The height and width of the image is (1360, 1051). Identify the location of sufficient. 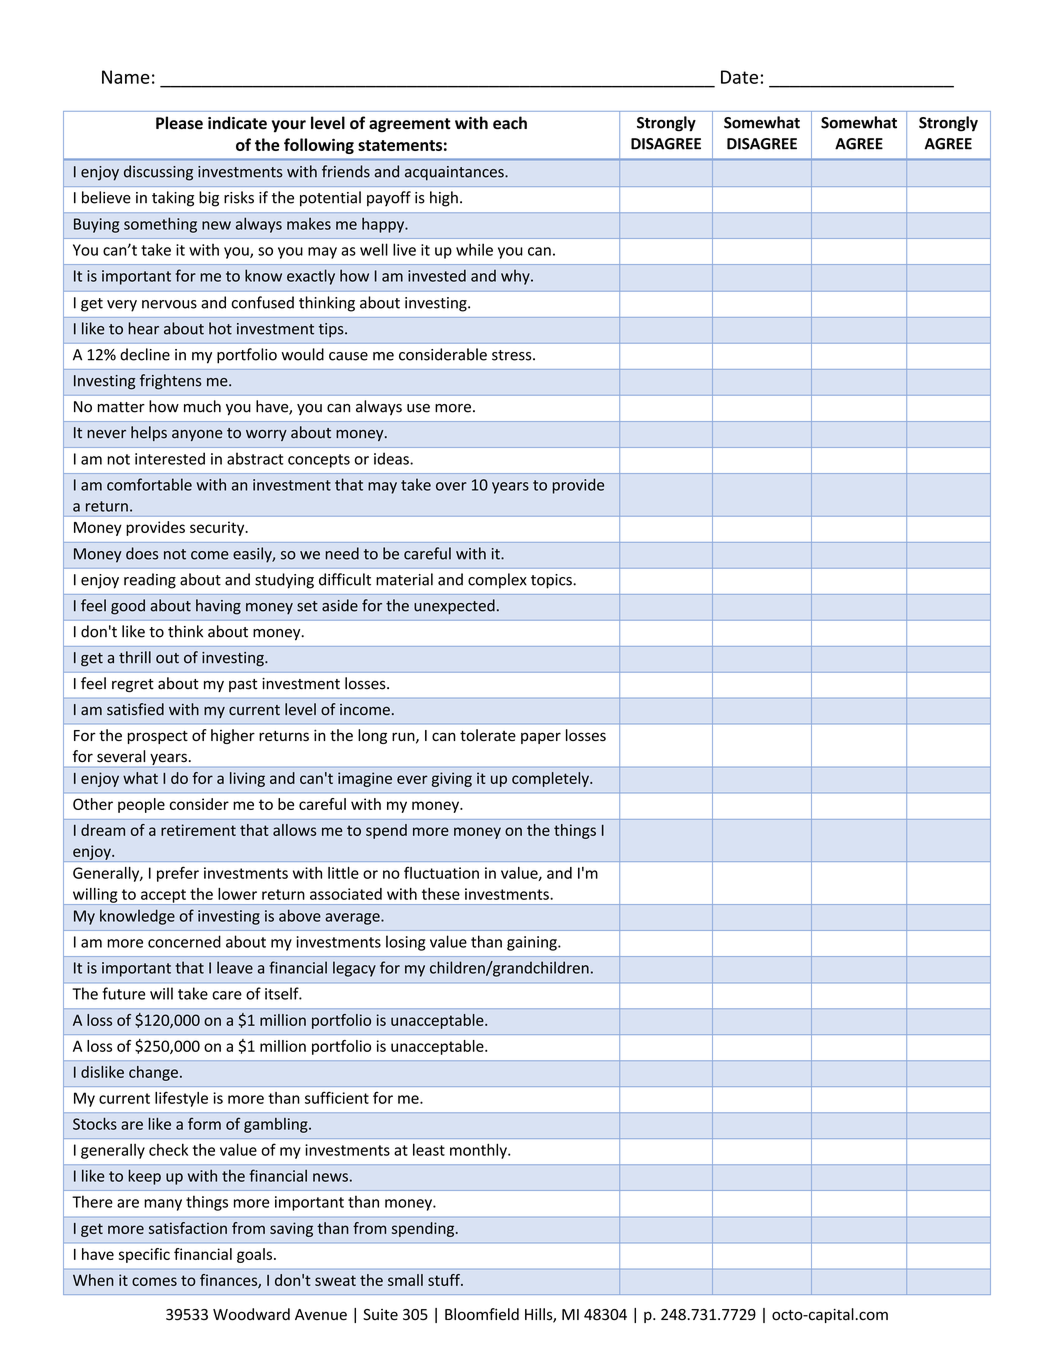
(337, 1097).
